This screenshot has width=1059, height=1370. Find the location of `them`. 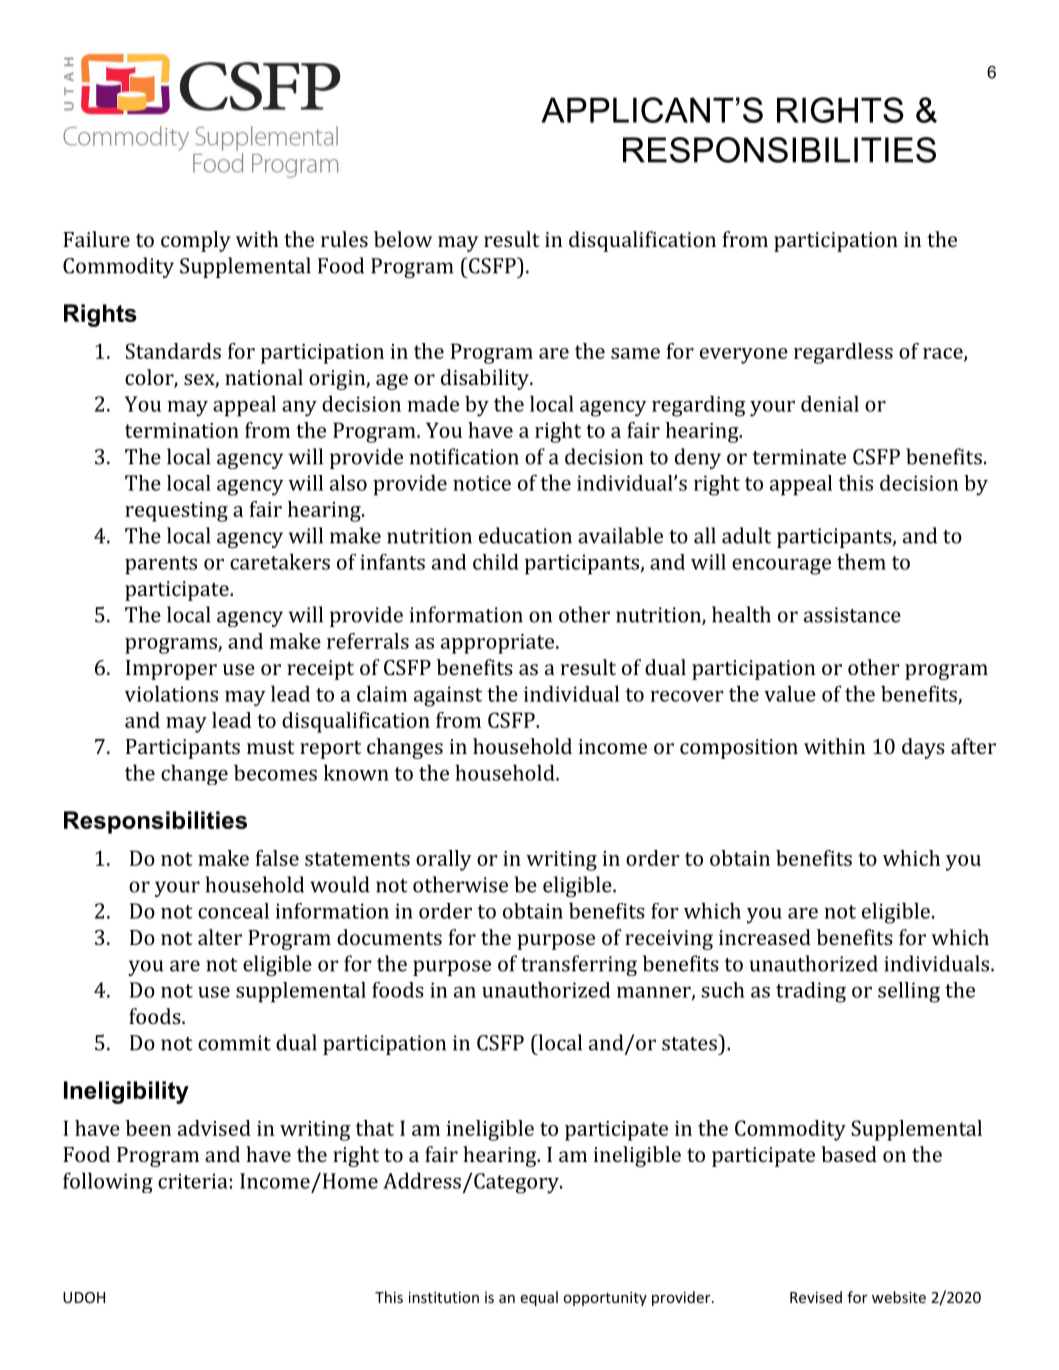

them is located at coordinates (861, 561).
